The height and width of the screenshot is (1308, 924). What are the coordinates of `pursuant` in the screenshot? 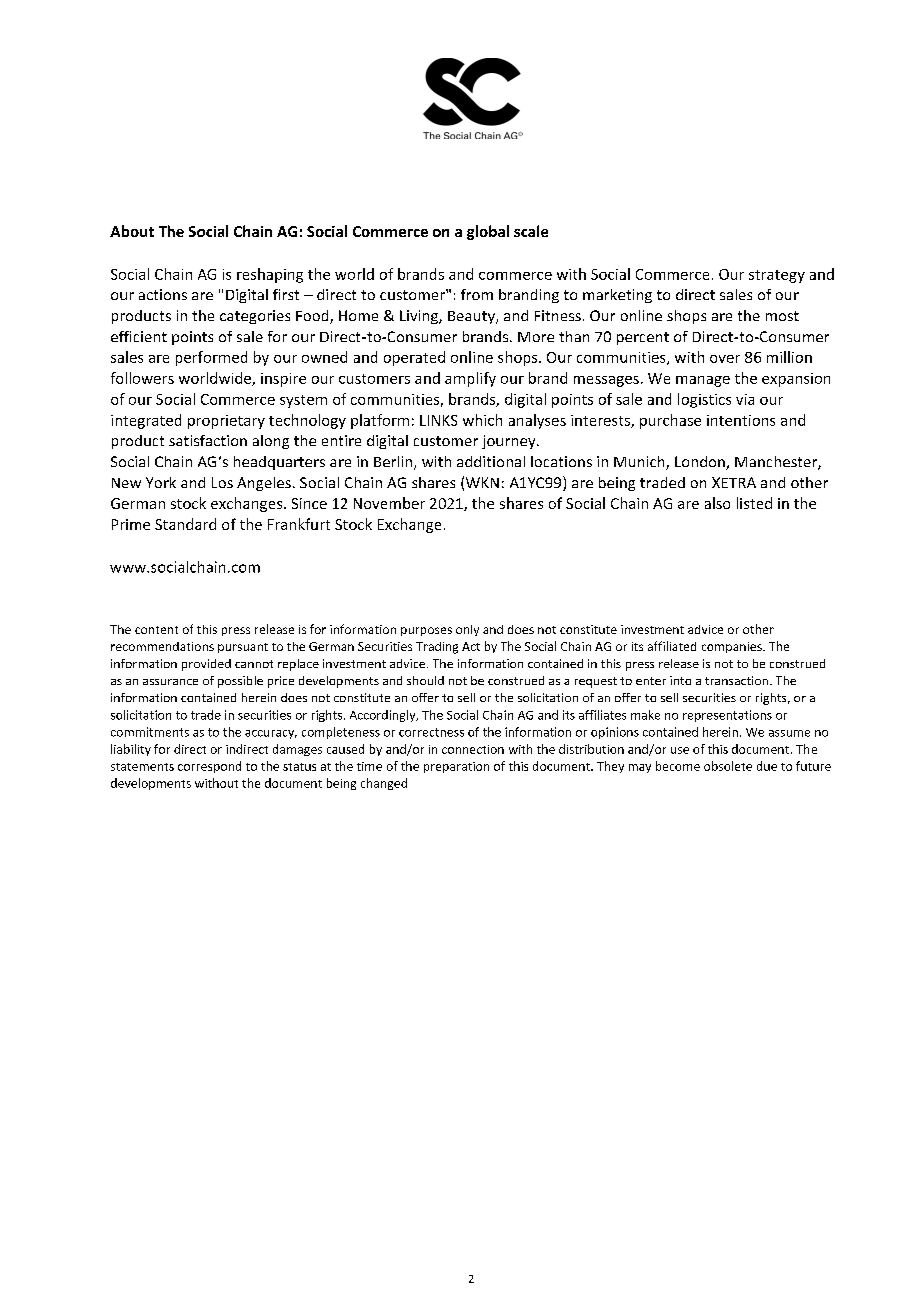 It's located at (243, 648).
